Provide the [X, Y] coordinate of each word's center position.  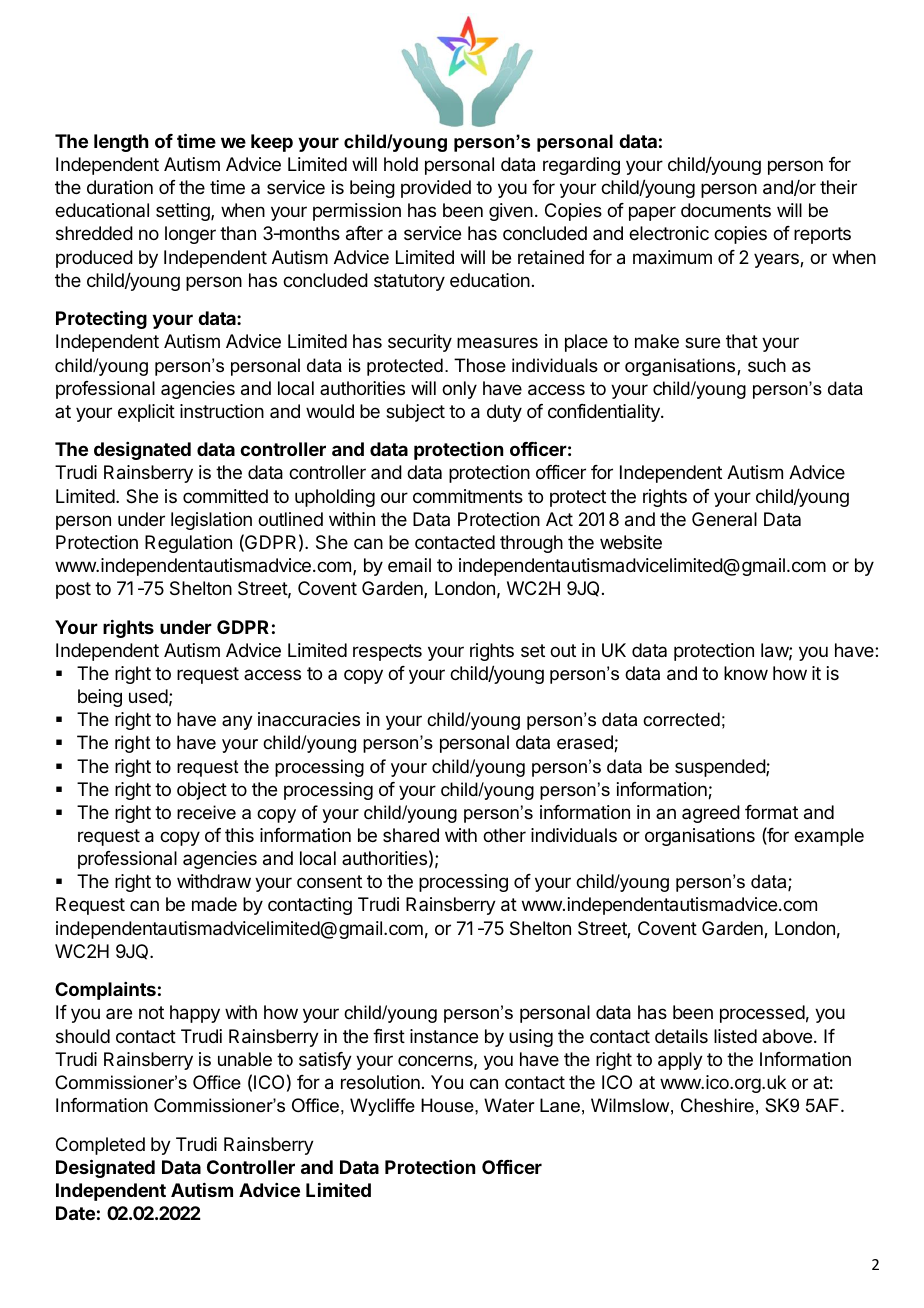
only [459, 390]
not [151, 1012]
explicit [146, 413]
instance [444, 1036]
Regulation [188, 544]
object [202, 791]
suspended [721, 768]
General [724, 519]
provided [436, 189]
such [767, 365]
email [409, 565]
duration [120, 187]
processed [762, 1014]
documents [726, 210]
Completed [100, 1146]
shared [411, 835]
